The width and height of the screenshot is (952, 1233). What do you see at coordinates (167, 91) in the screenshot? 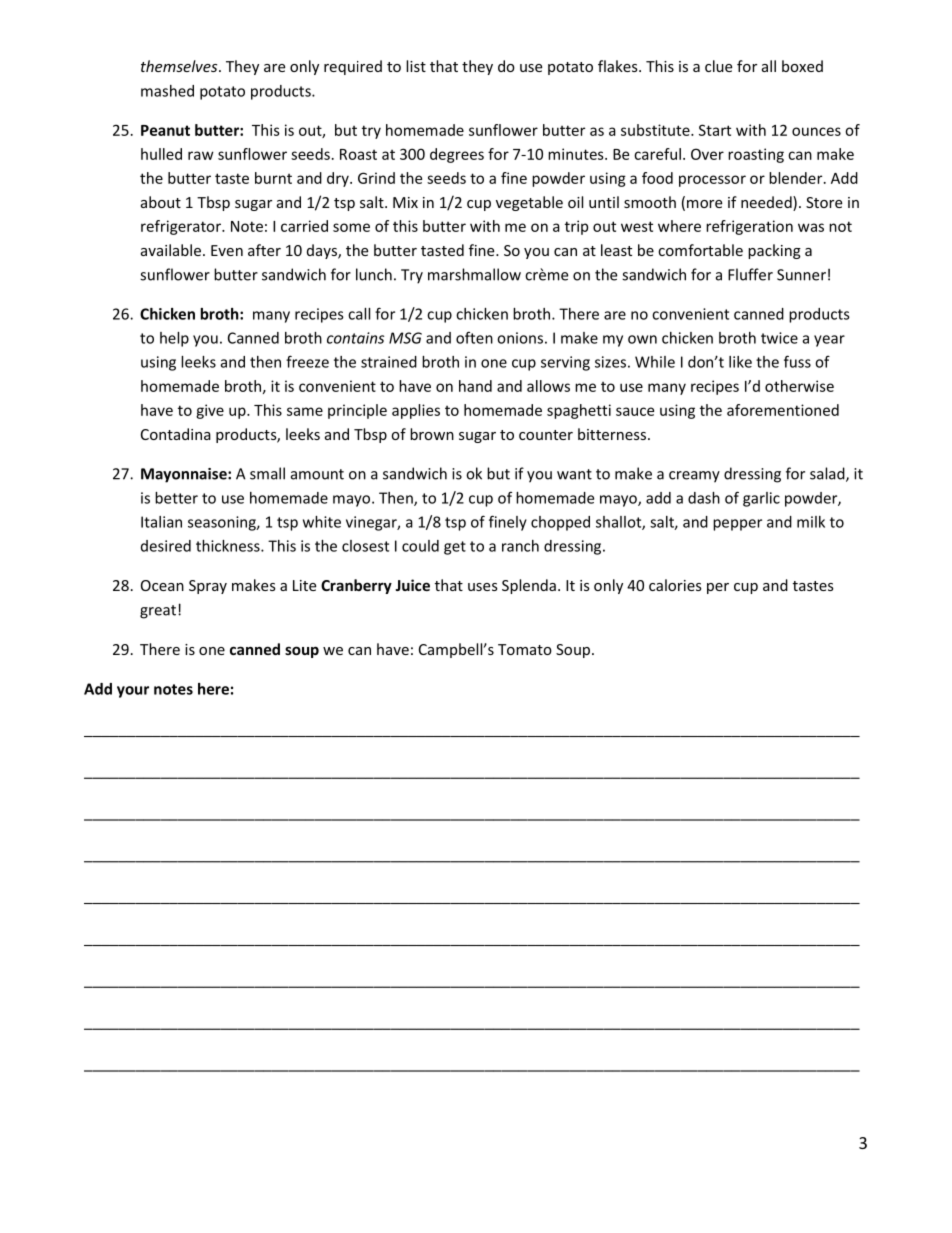
I see `mashed` at bounding box center [167, 91].
